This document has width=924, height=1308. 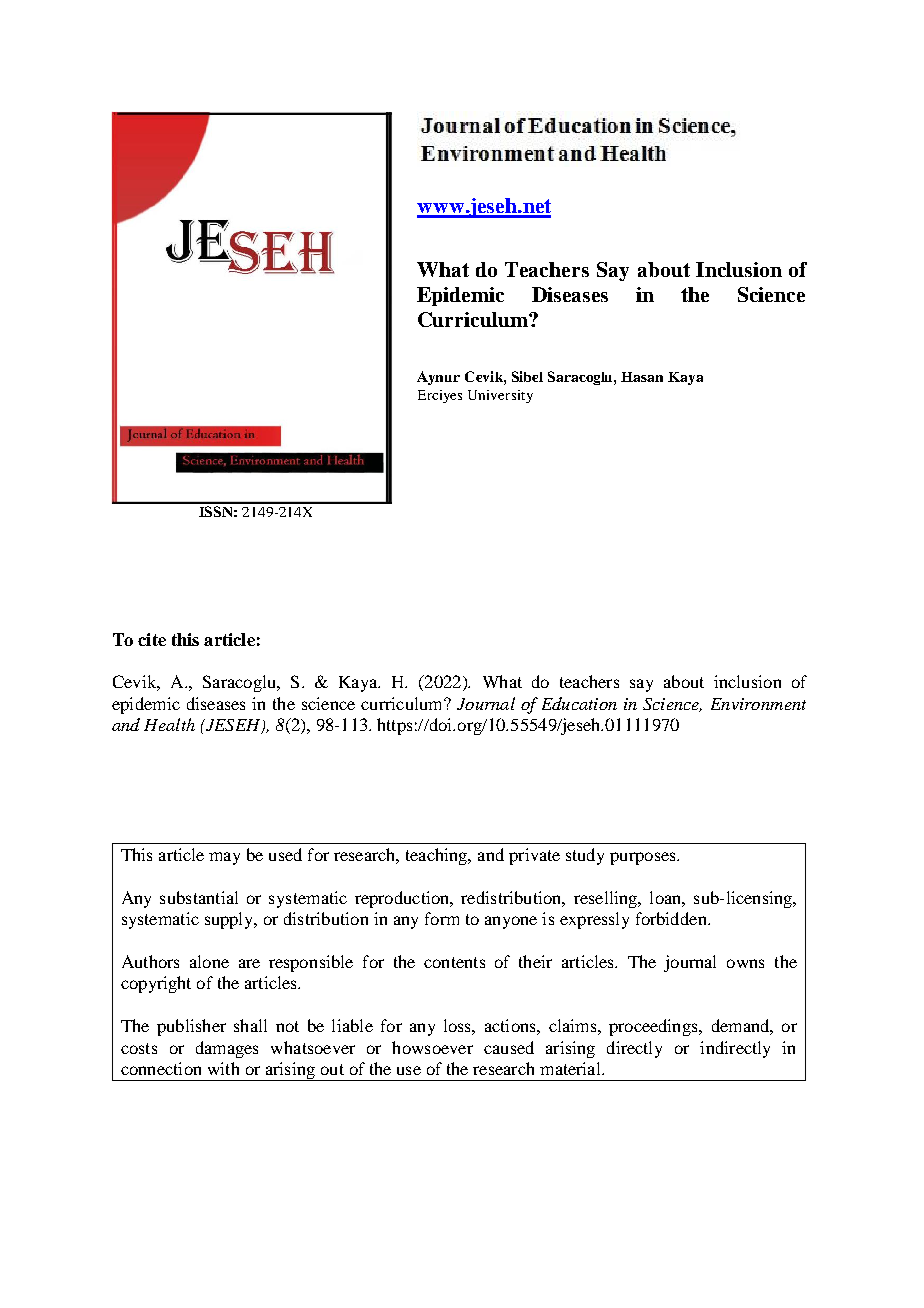 What do you see at coordinates (642, 377) in the document?
I see `Hasan` at bounding box center [642, 377].
